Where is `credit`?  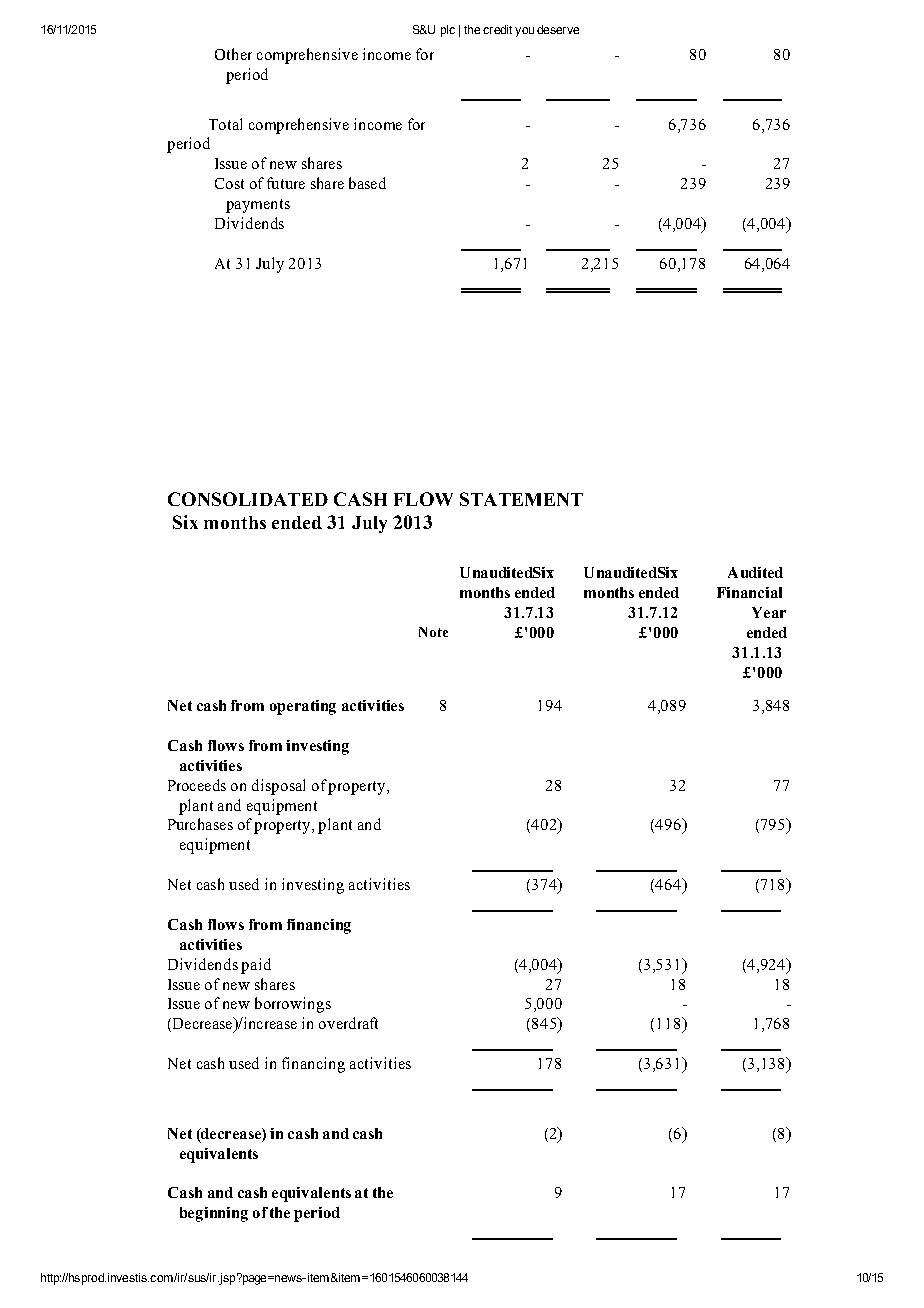
credit is located at coordinates (497, 29).
